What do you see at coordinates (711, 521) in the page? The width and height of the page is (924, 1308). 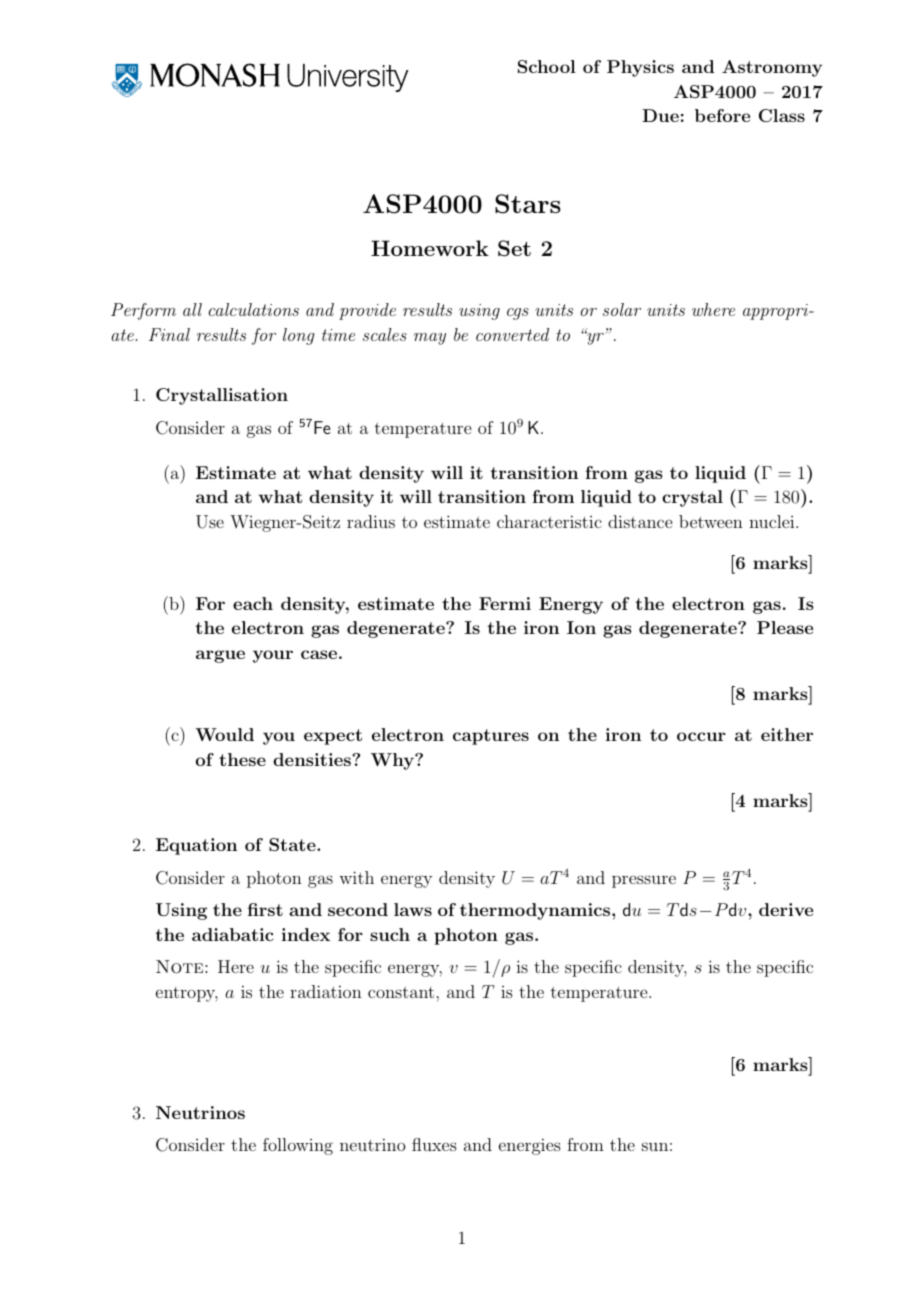 I see `between` at bounding box center [711, 521].
